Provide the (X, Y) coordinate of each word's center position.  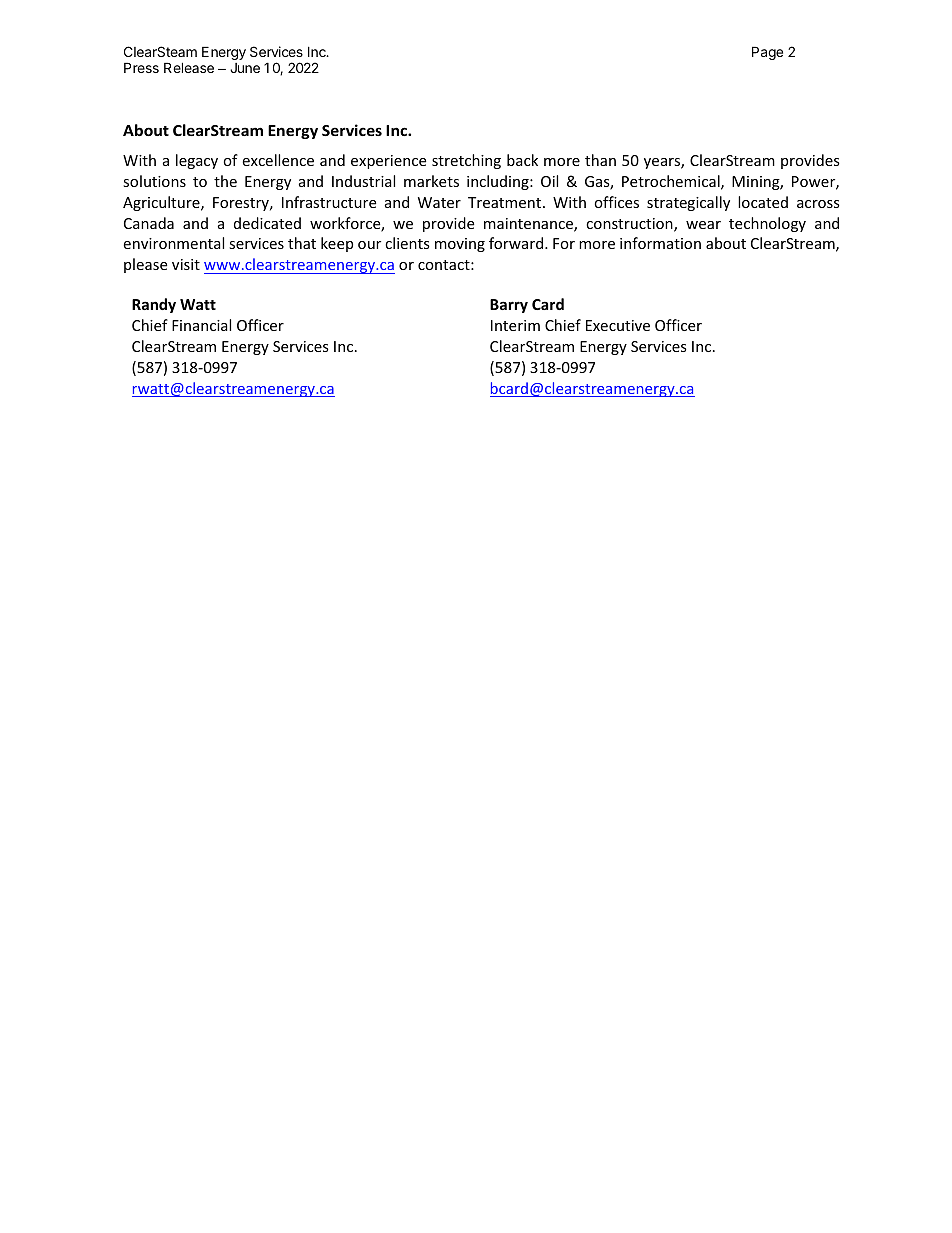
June (245, 68)
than (600, 160)
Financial (201, 325)
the (225, 181)
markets (431, 181)
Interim (515, 325)
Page (767, 53)
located (763, 202)
